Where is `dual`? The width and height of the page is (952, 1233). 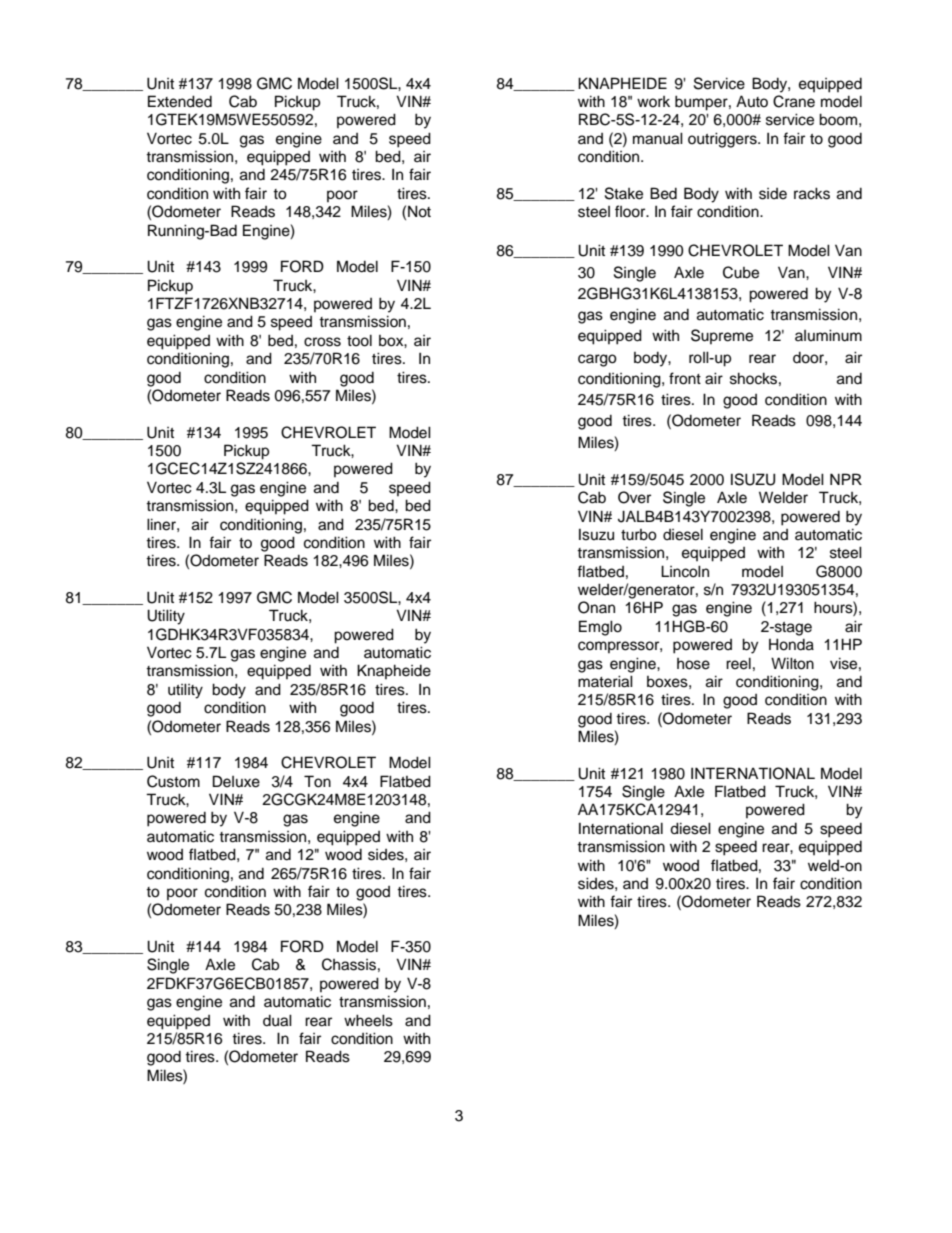
dual is located at coordinates (277, 1020).
